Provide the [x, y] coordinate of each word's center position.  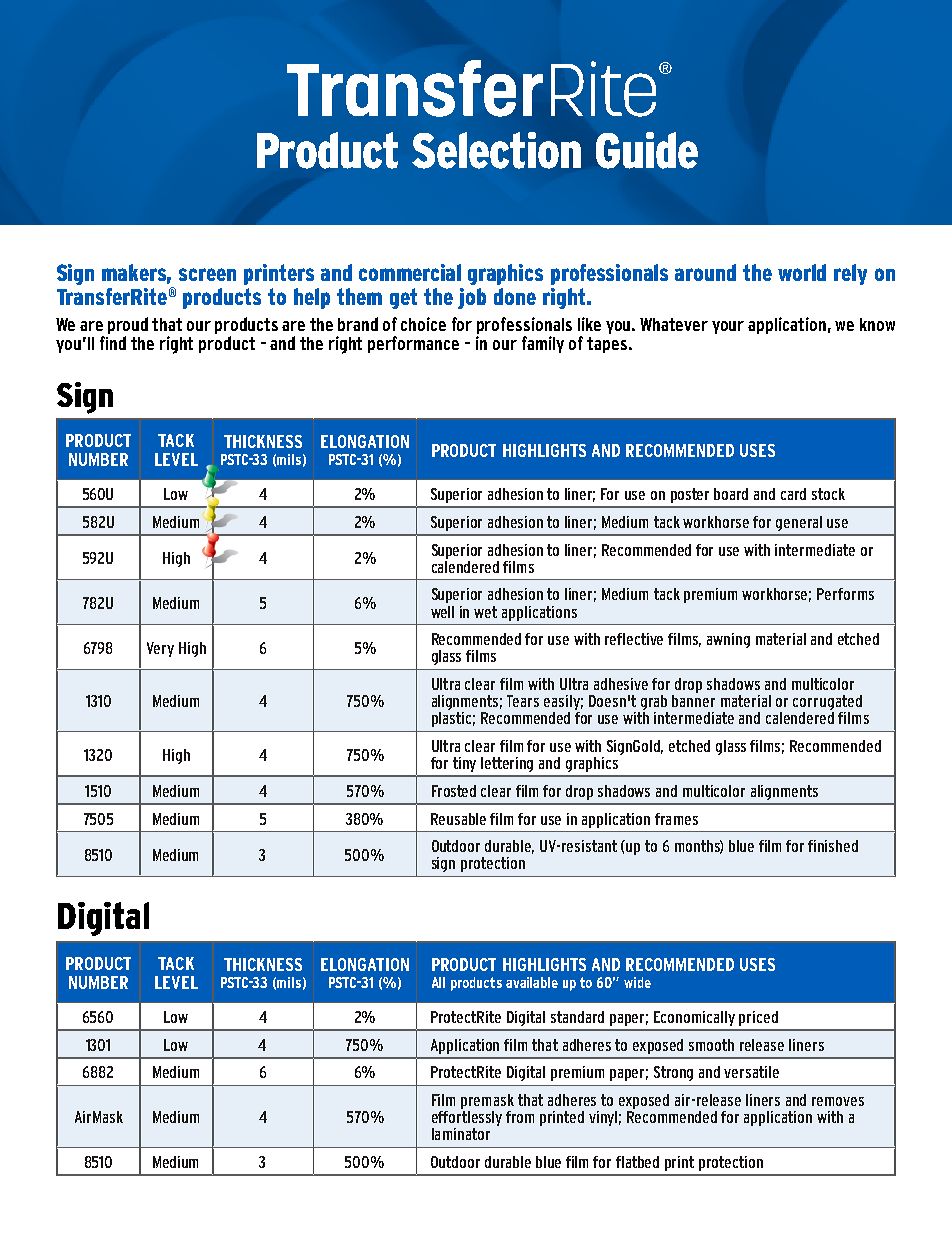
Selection [496, 150]
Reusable [458, 819]
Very [160, 649]
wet [485, 612]
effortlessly [467, 1118]
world [802, 272]
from [520, 1117]
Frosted [454, 791]
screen [207, 274]
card [793, 494]
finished [833, 846]
